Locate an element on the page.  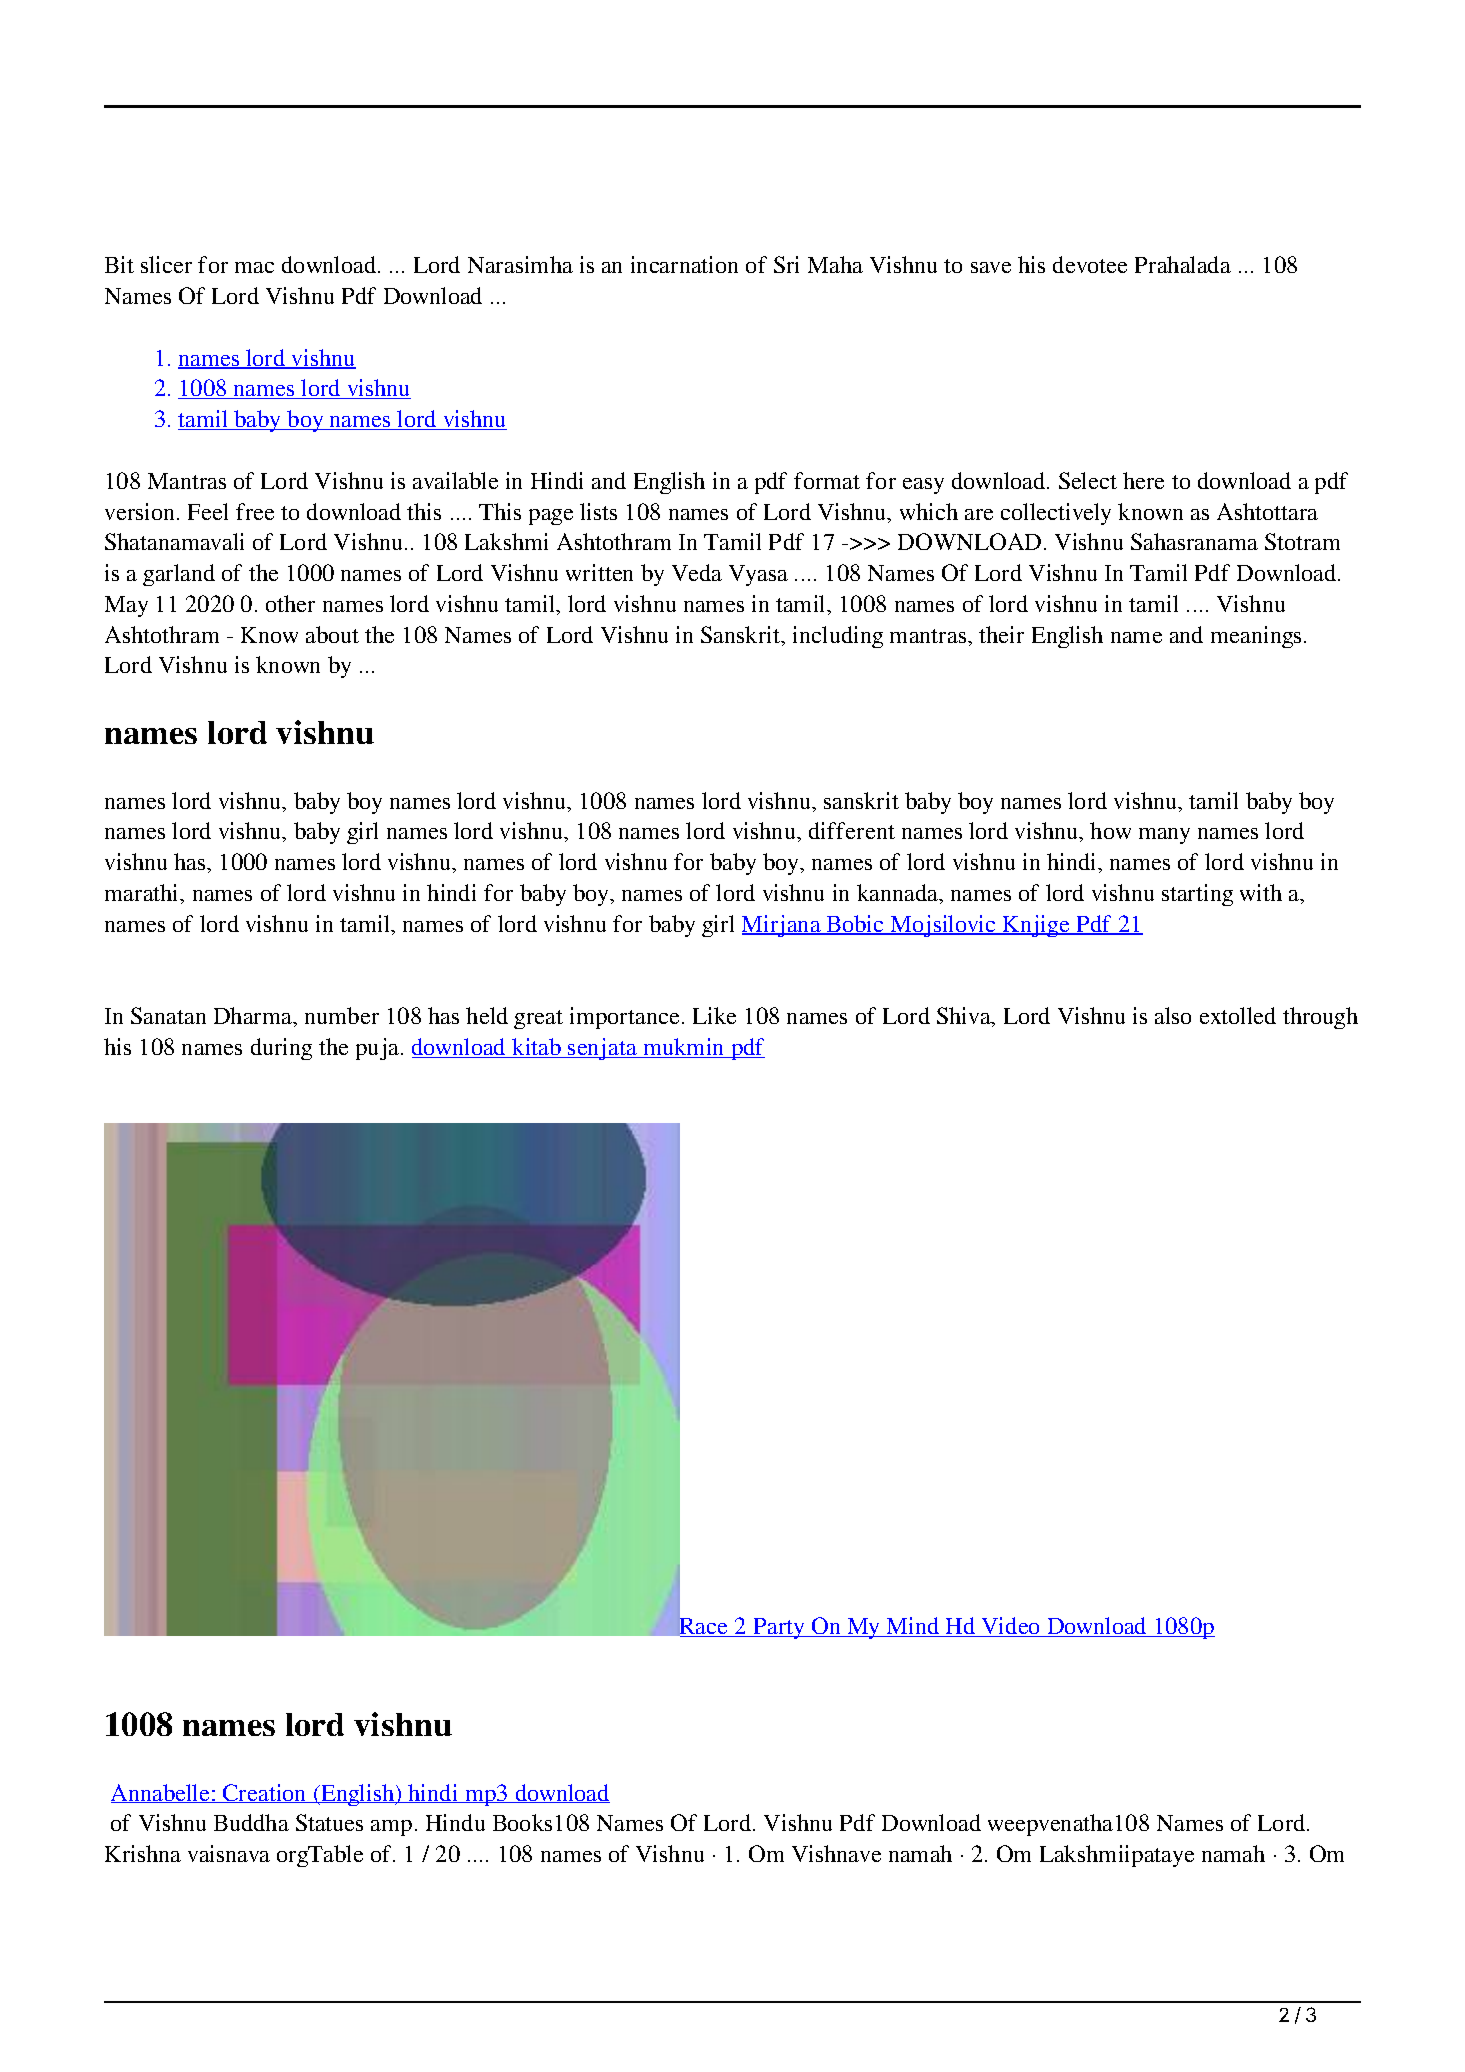
incarnation is located at coordinates (684, 264).
